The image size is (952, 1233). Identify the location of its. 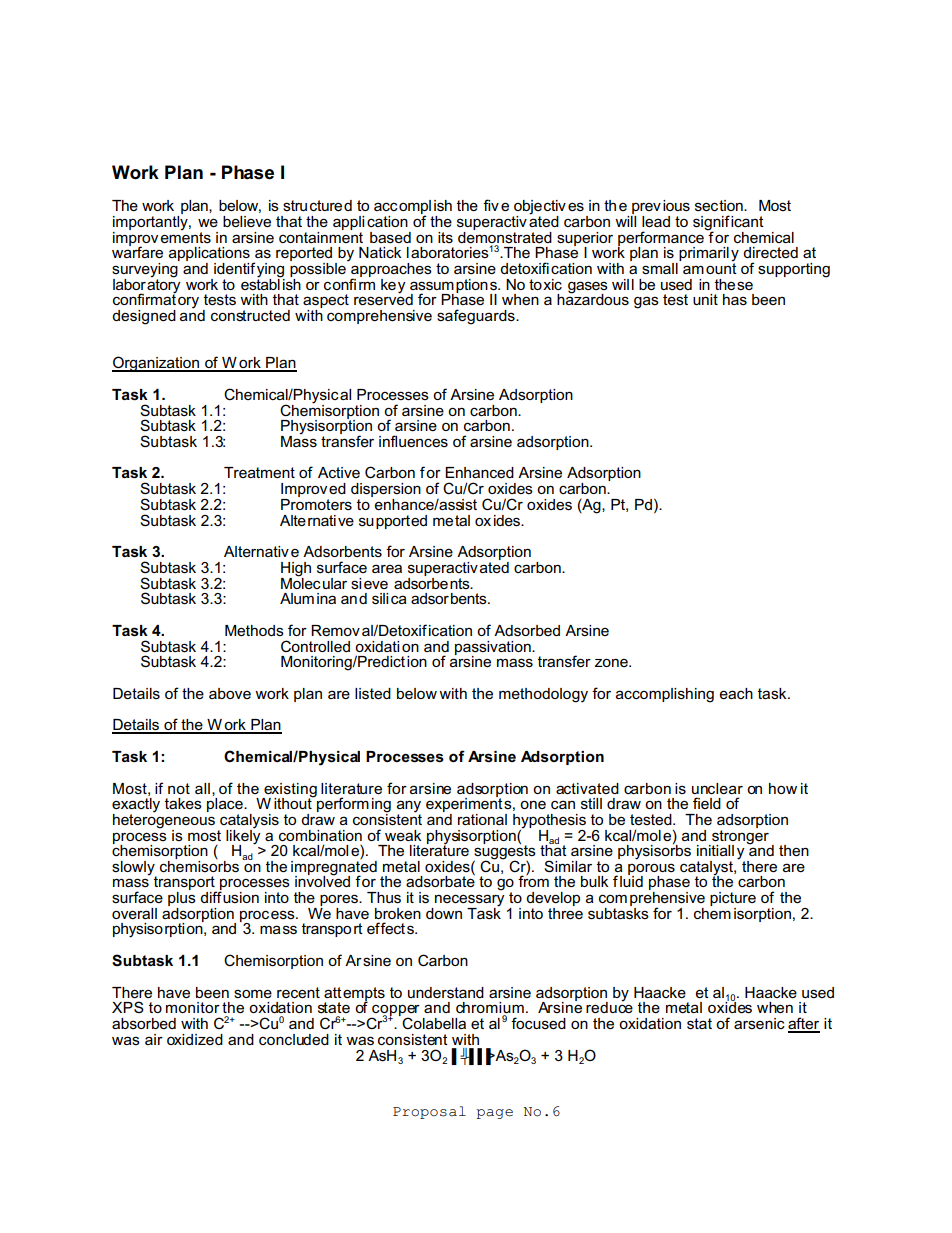
(445, 237).
